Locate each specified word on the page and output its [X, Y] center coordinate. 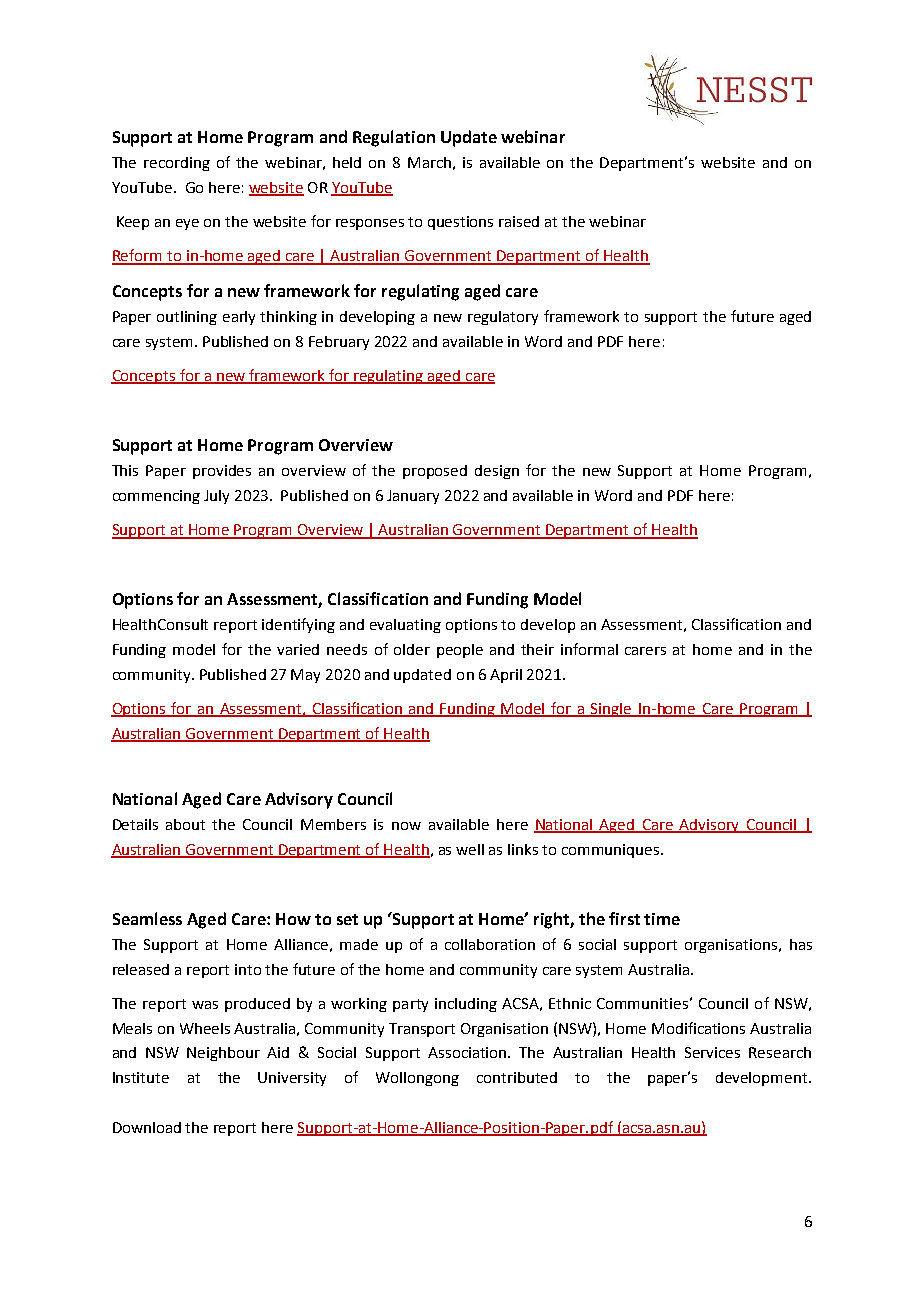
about [185, 824]
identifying [298, 625]
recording [177, 164]
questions [460, 223]
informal [589, 649]
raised [519, 221]
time [662, 919]
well [470, 849]
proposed [435, 472]
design [497, 472]
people [460, 651]
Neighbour [223, 1054]
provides [222, 472]
